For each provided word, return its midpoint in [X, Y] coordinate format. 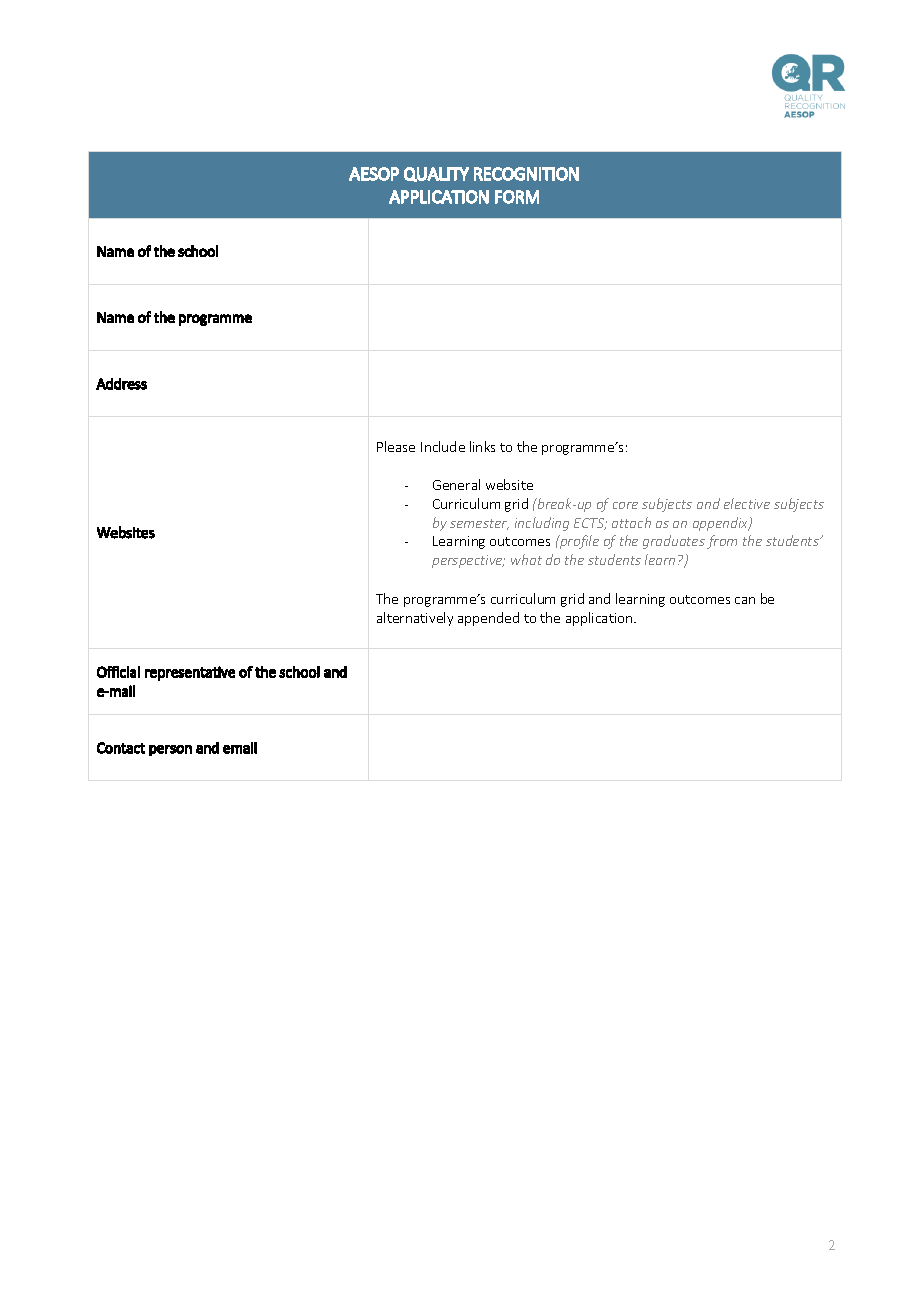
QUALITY [436, 174]
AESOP [374, 174]
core [625, 505]
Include [443, 446]
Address [121, 384]
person [170, 750]
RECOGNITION [526, 174]
